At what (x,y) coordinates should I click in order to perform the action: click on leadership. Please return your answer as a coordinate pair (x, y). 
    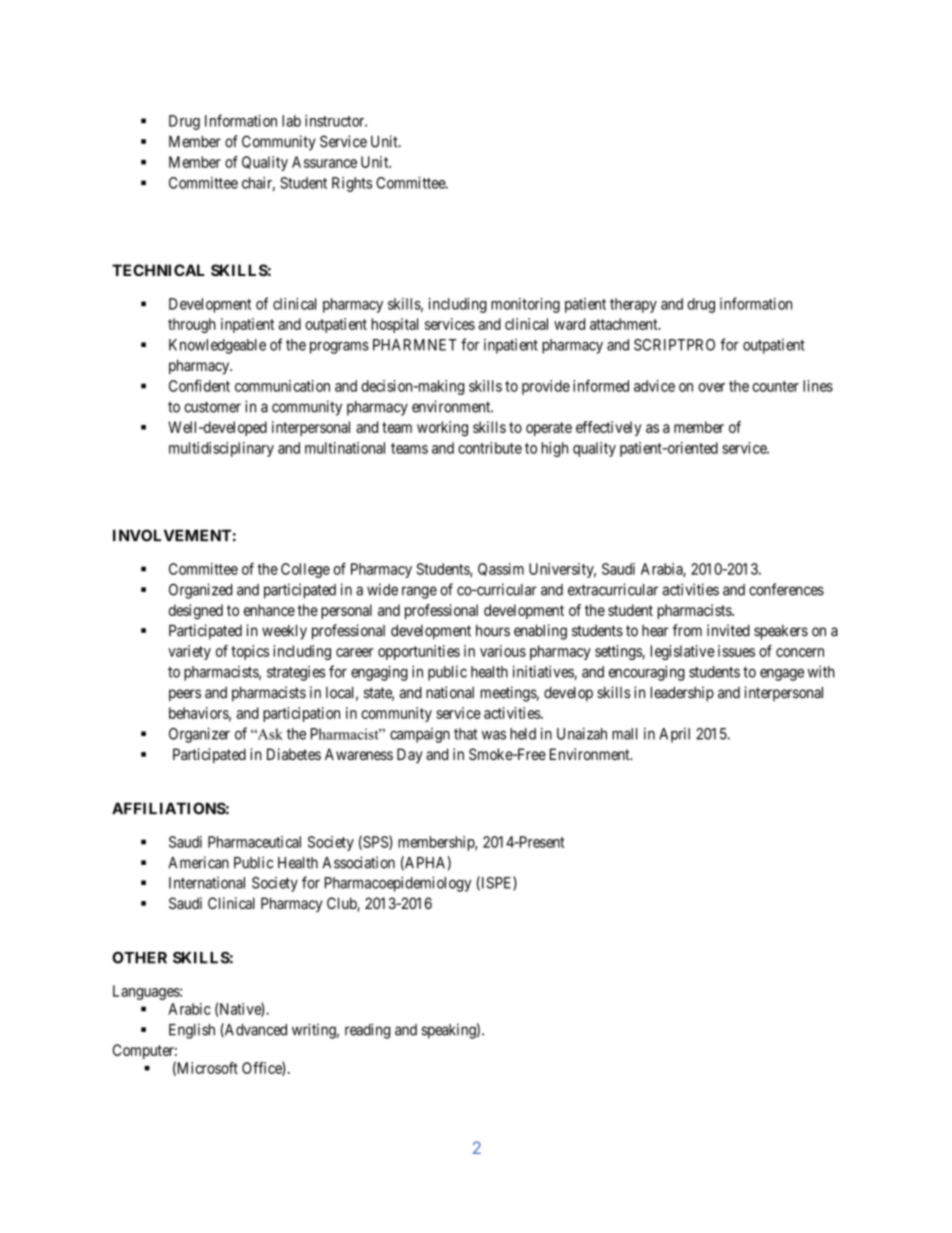
    Looking at the image, I should click on (682, 694).
